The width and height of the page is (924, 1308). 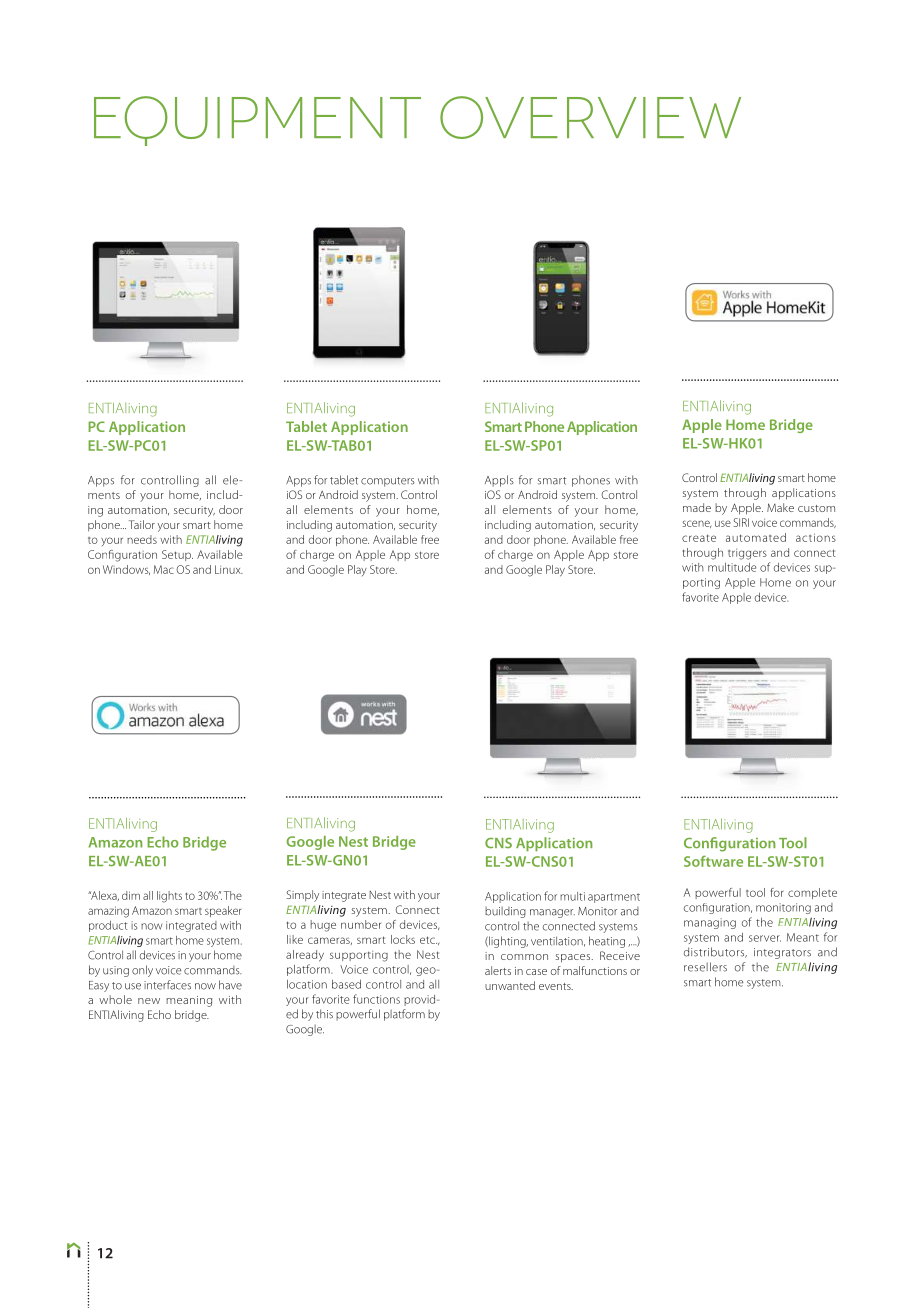 What do you see at coordinates (167, 985) in the page?
I see `interfaces` at bounding box center [167, 985].
